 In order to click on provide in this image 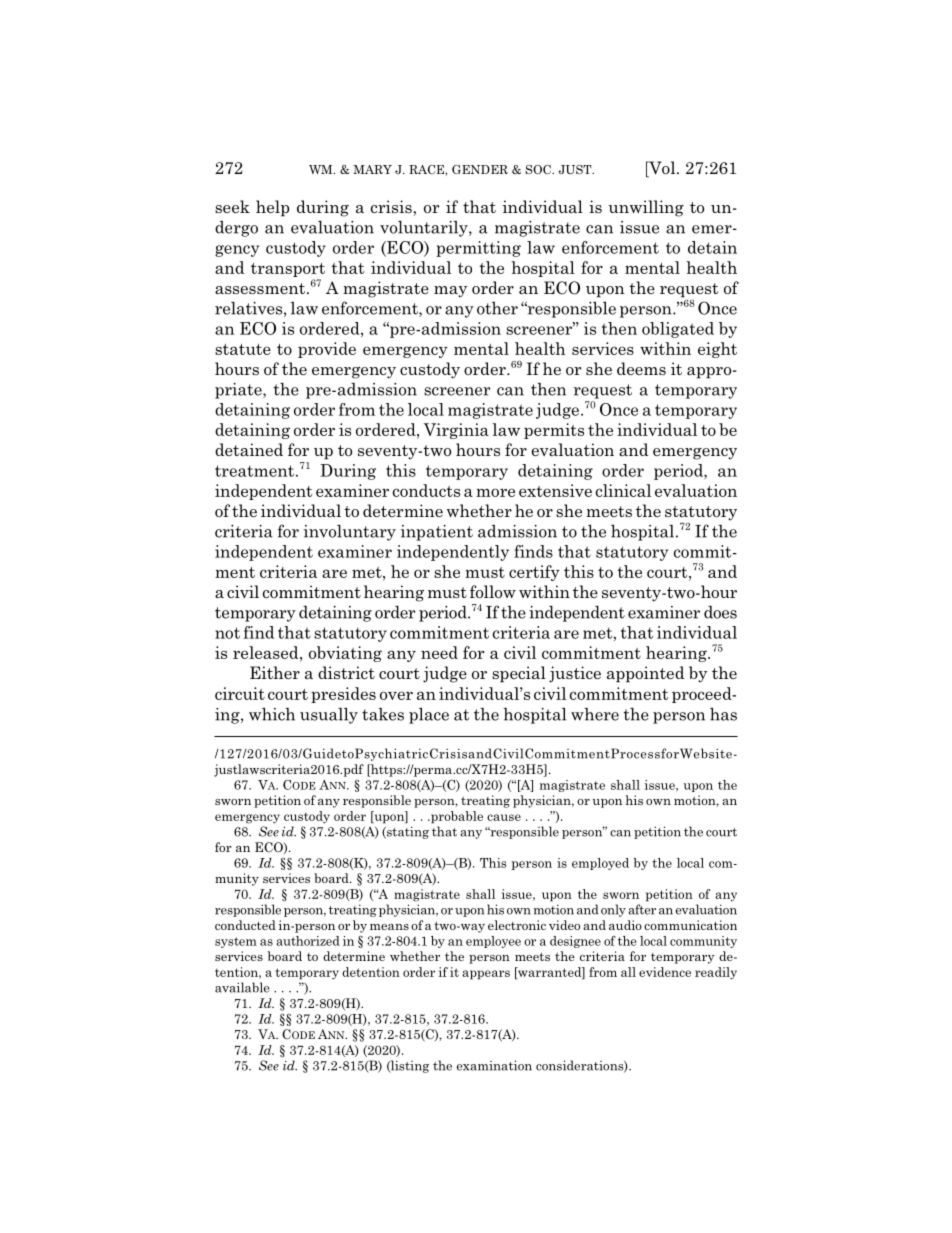, I will do `click(327, 350)`.
